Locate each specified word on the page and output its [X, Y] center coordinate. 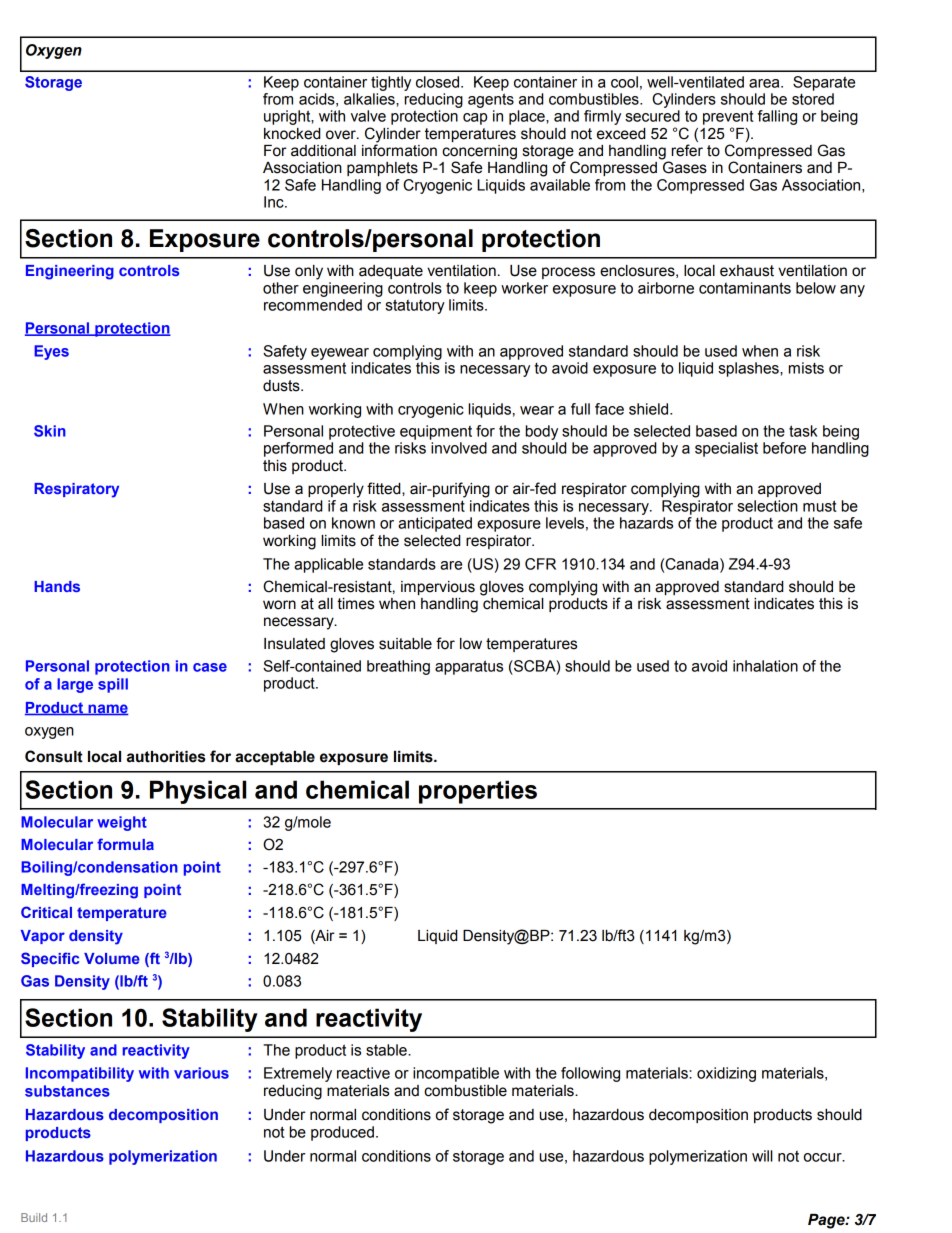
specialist [726, 449]
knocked [292, 134]
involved [459, 448]
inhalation [765, 666]
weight [122, 823]
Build [34, 1217]
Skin [50, 431]
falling [777, 117]
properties [478, 792]
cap [475, 119]
